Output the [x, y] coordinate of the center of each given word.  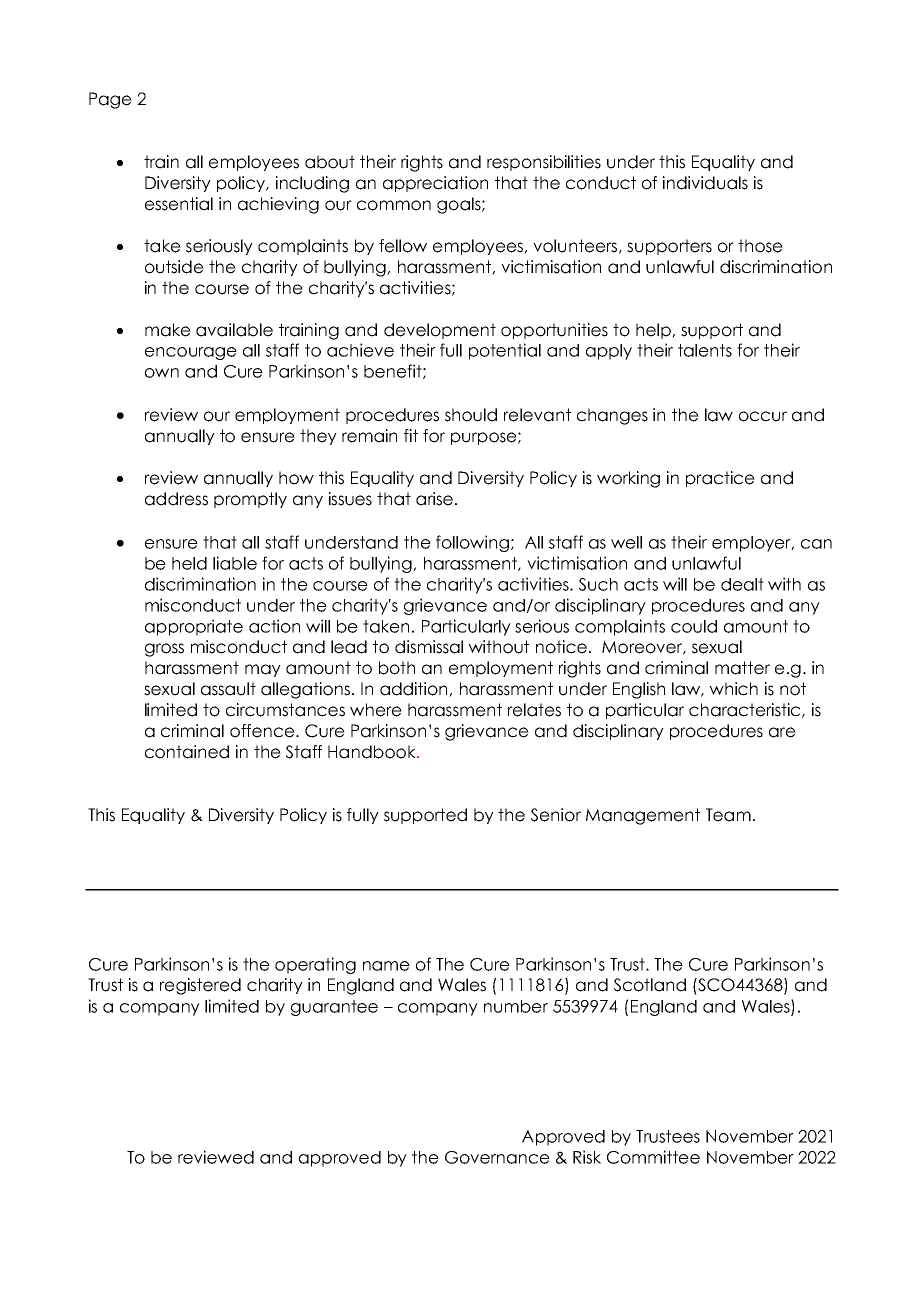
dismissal [429, 647]
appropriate [194, 627]
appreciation [435, 184]
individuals [705, 183]
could [694, 626]
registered [200, 986]
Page [110, 100]
